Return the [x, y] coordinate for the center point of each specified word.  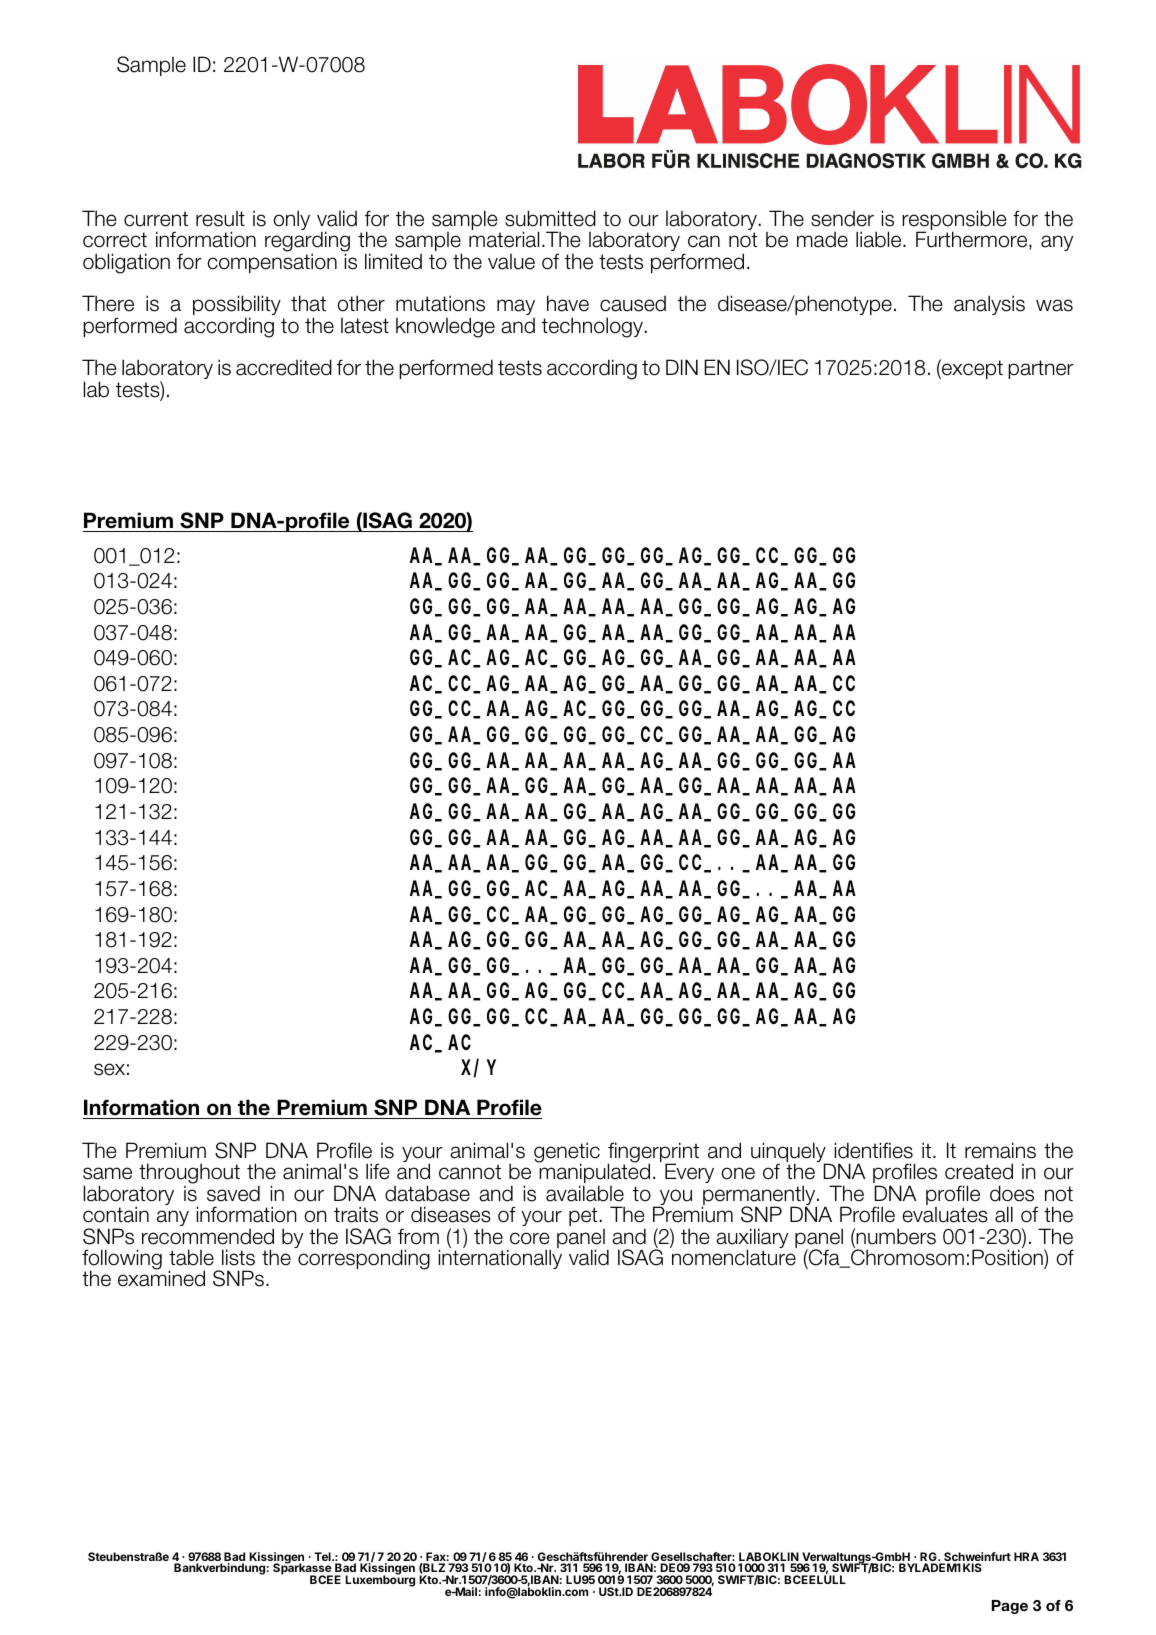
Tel [323, 1556]
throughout [189, 1175]
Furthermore [973, 240]
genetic [567, 1153]
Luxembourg [380, 1580]
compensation [272, 262]
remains [1000, 1150]
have [568, 303]
